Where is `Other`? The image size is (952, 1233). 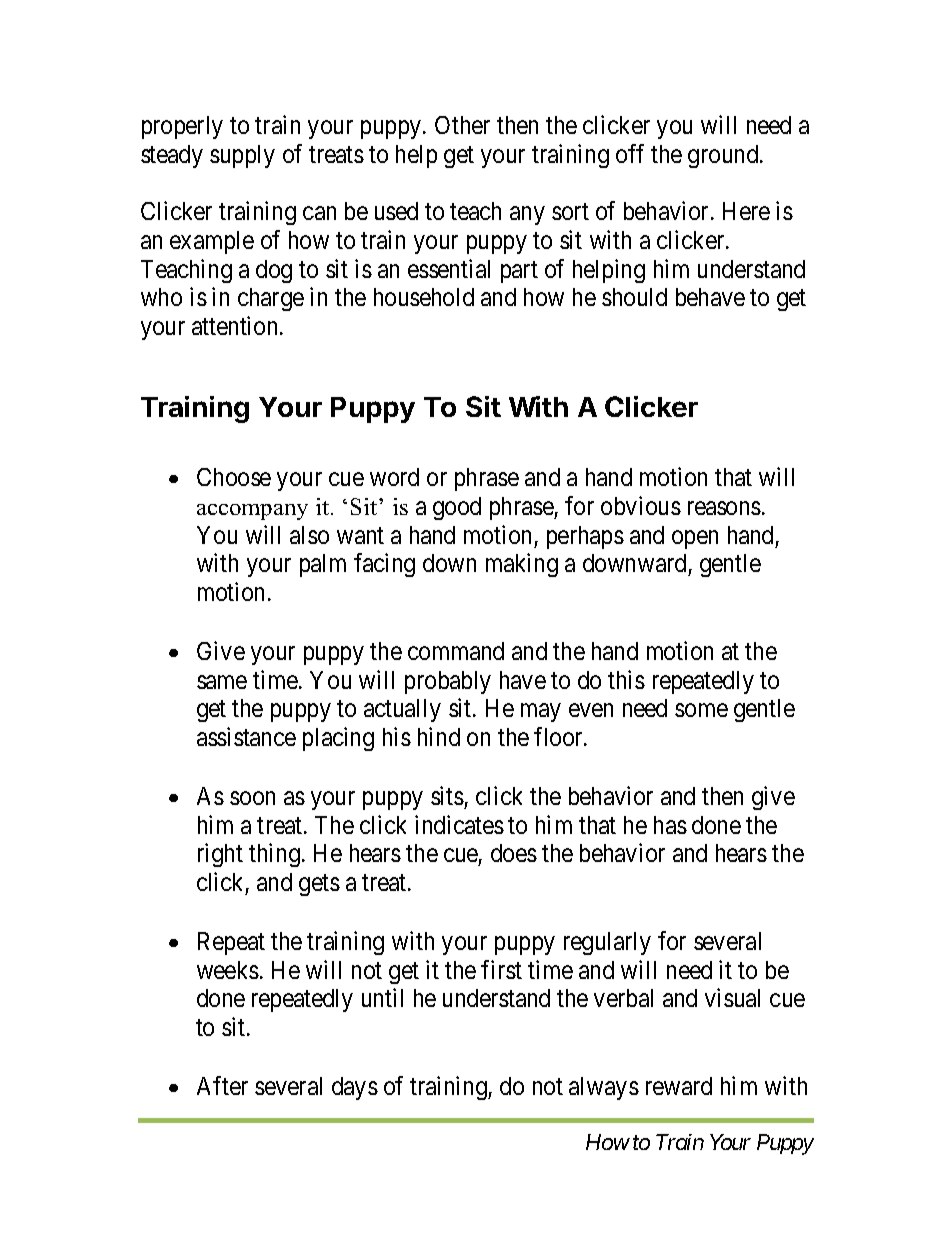
Other is located at coordinates (462, 125).
